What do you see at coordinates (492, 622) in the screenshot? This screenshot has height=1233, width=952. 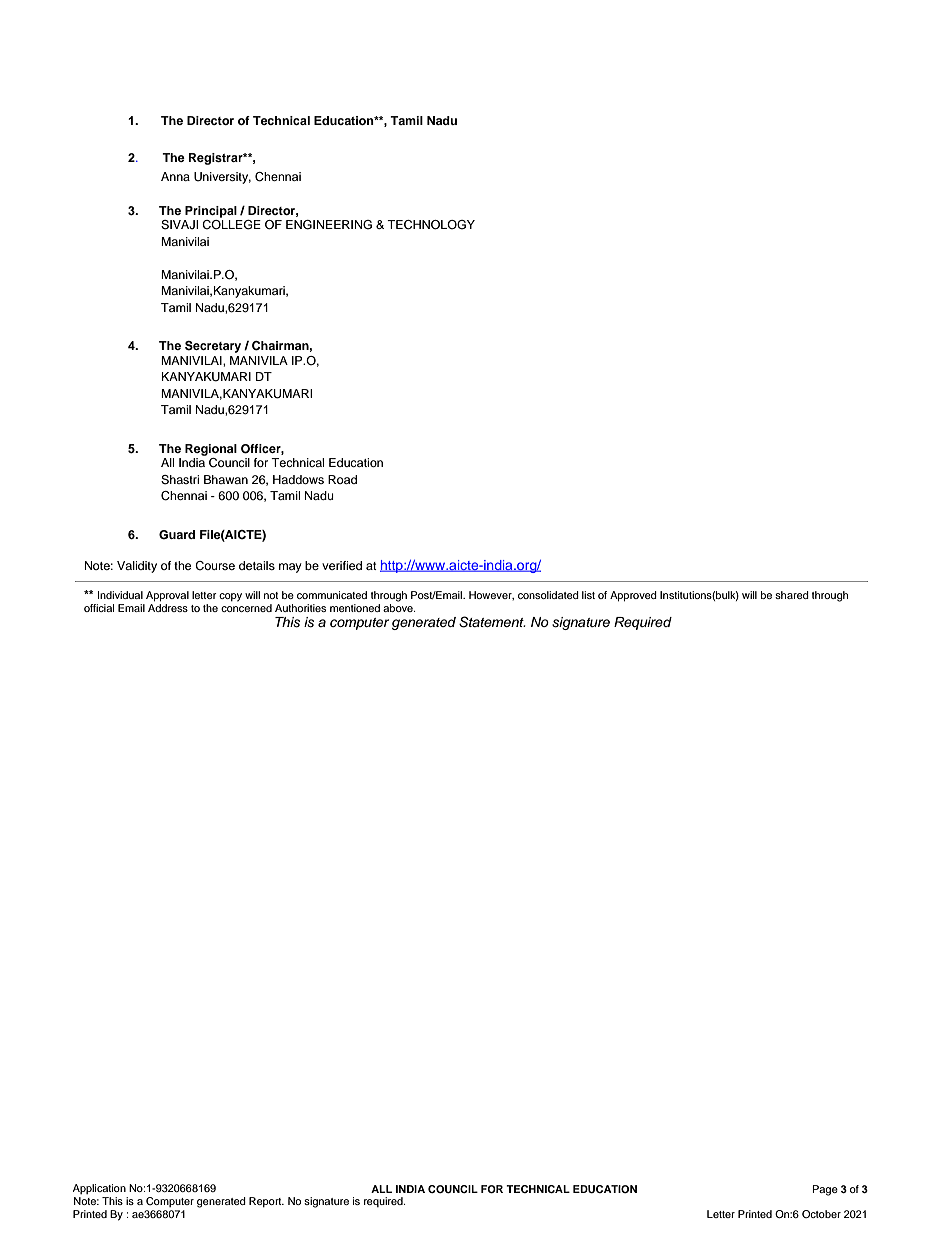 I see `Statement` at bounding box center [492, 622].
